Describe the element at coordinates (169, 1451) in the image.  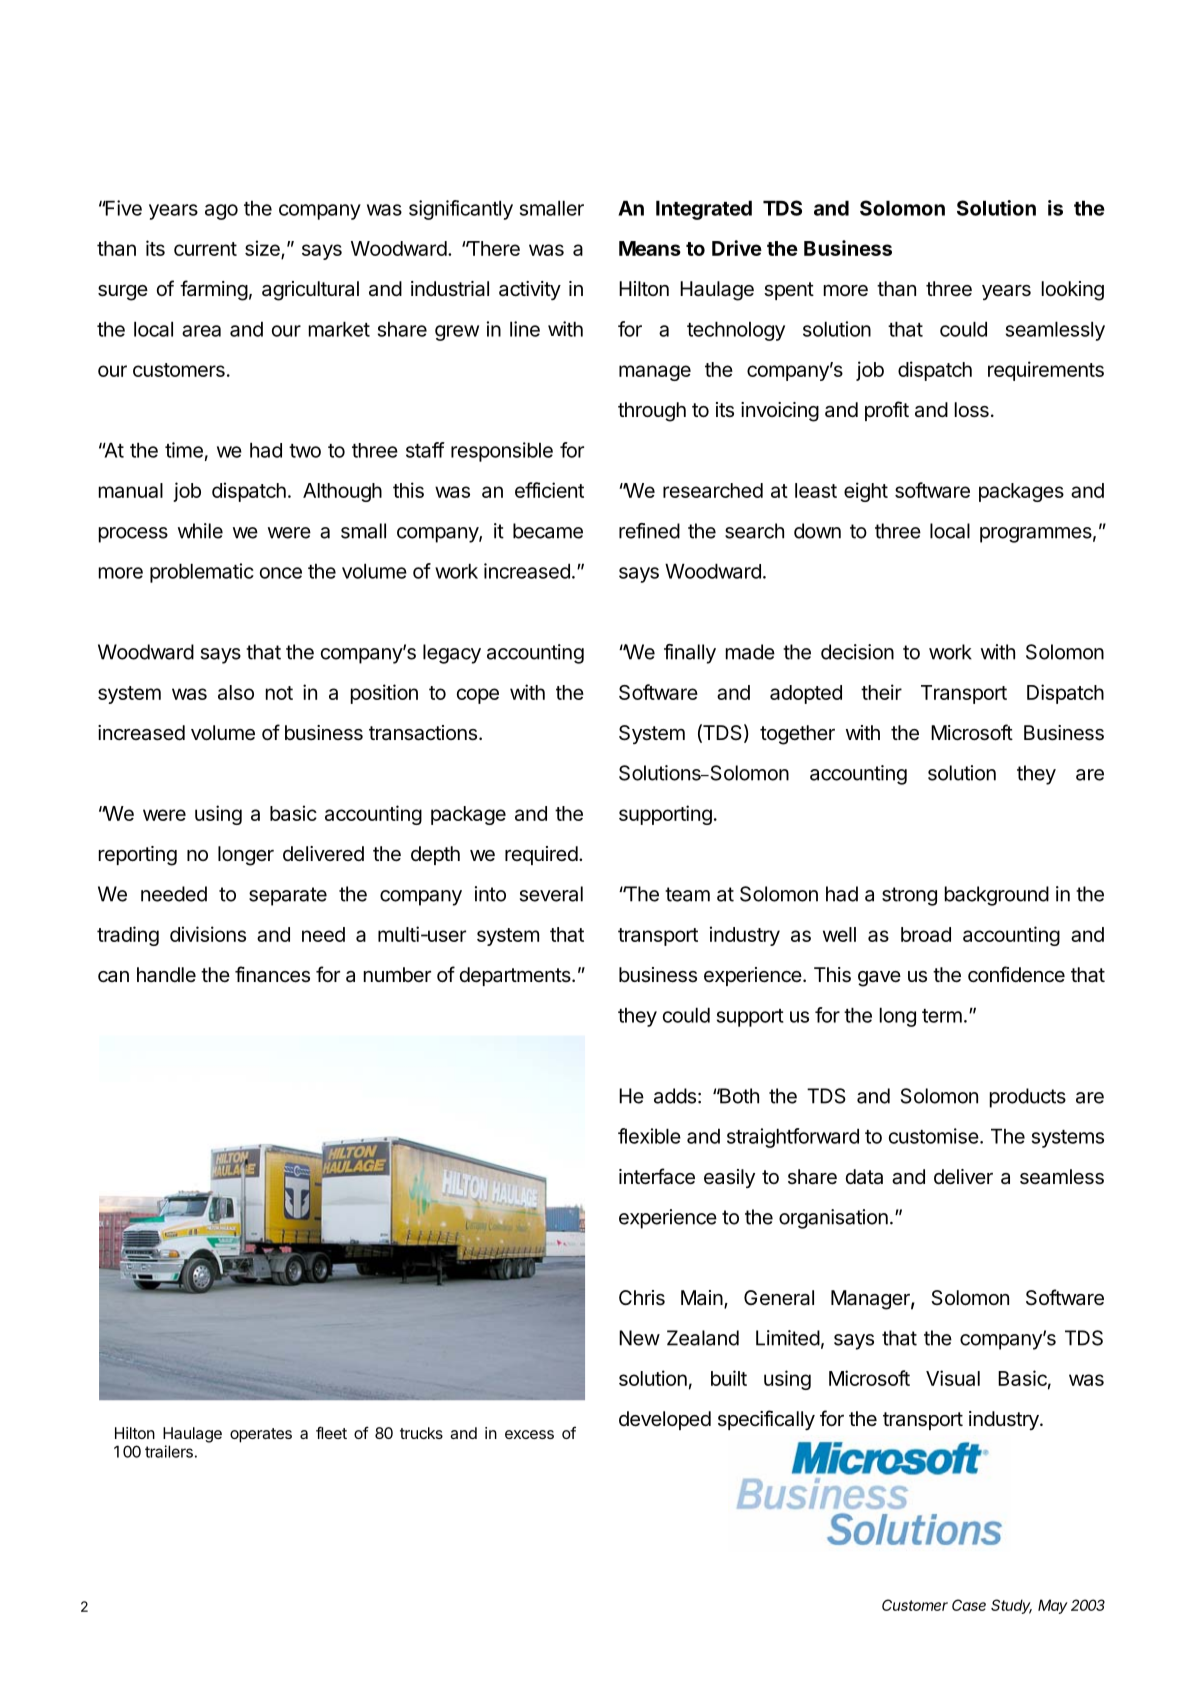
I see `trailers` at that location.
